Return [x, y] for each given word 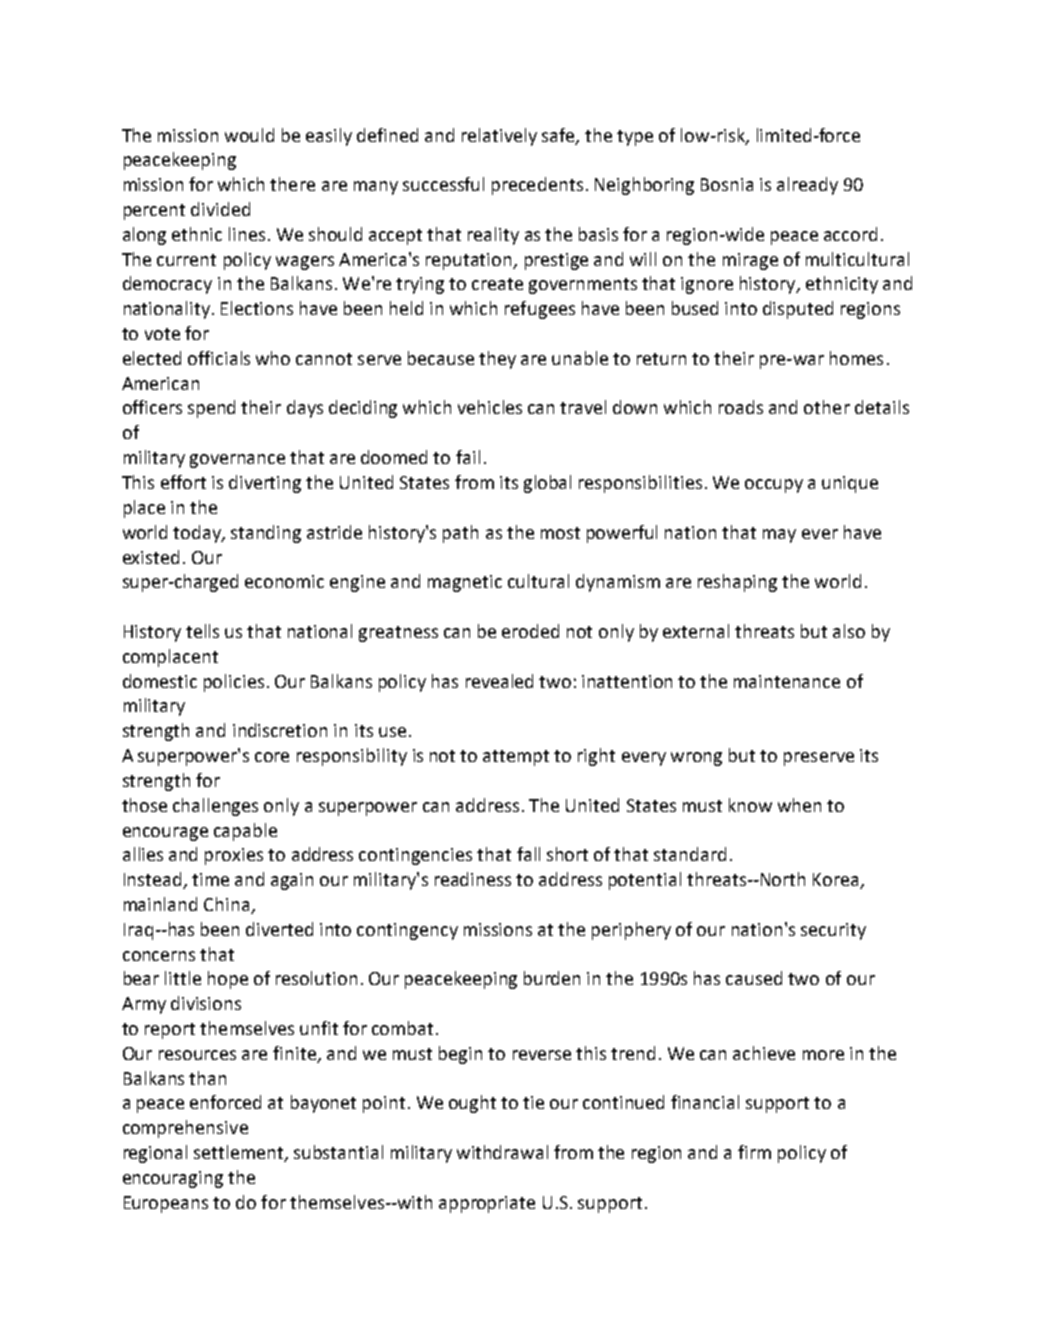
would [249, 135]
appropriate [487, 1204]
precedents [537, 186]
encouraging [173, 1179]
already [807, 186]
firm [754, 1152]
